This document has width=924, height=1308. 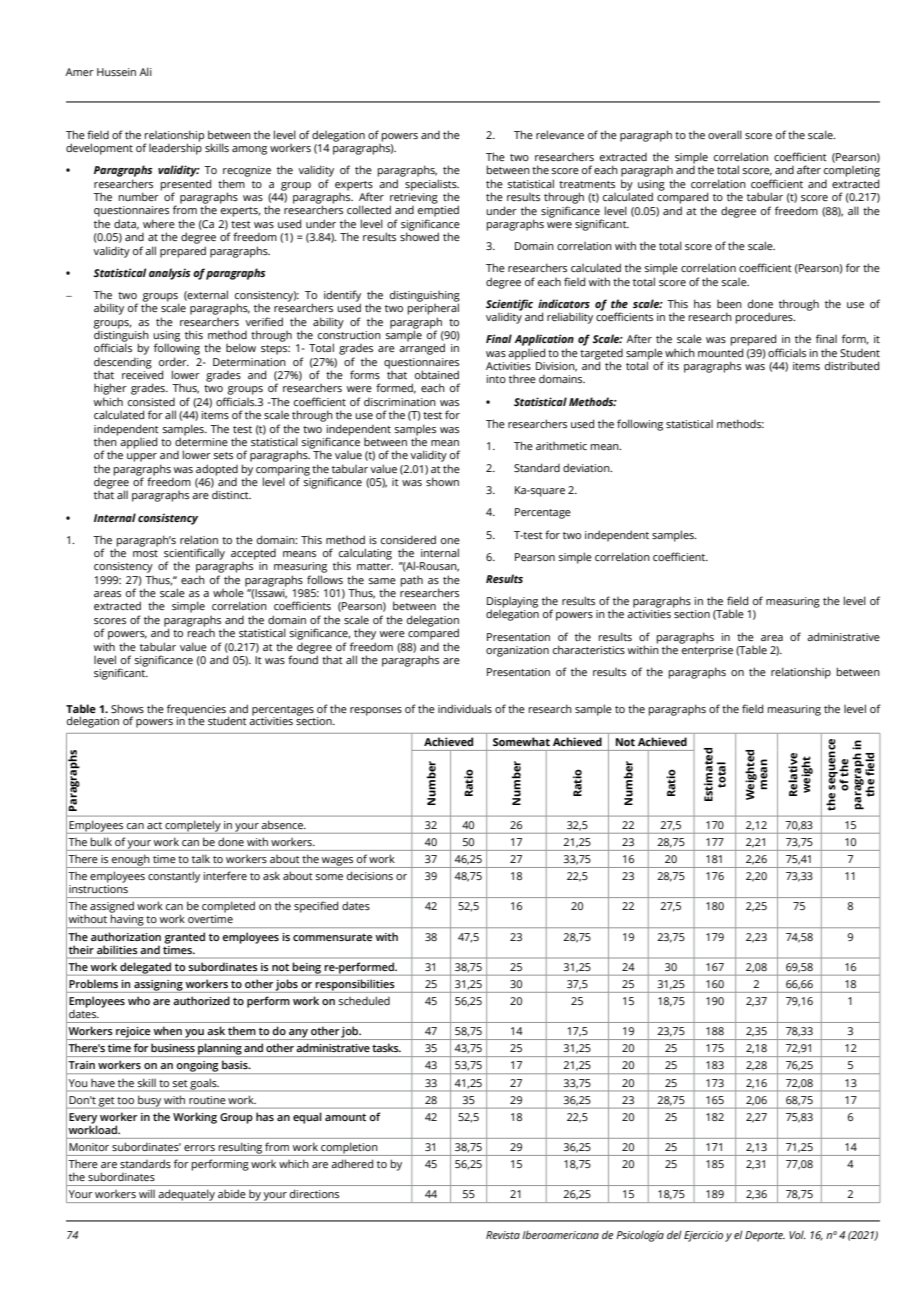 What do you see at coordinates (370, 875) in the document?
I see `decisions` at bounding box center [370, 875].
